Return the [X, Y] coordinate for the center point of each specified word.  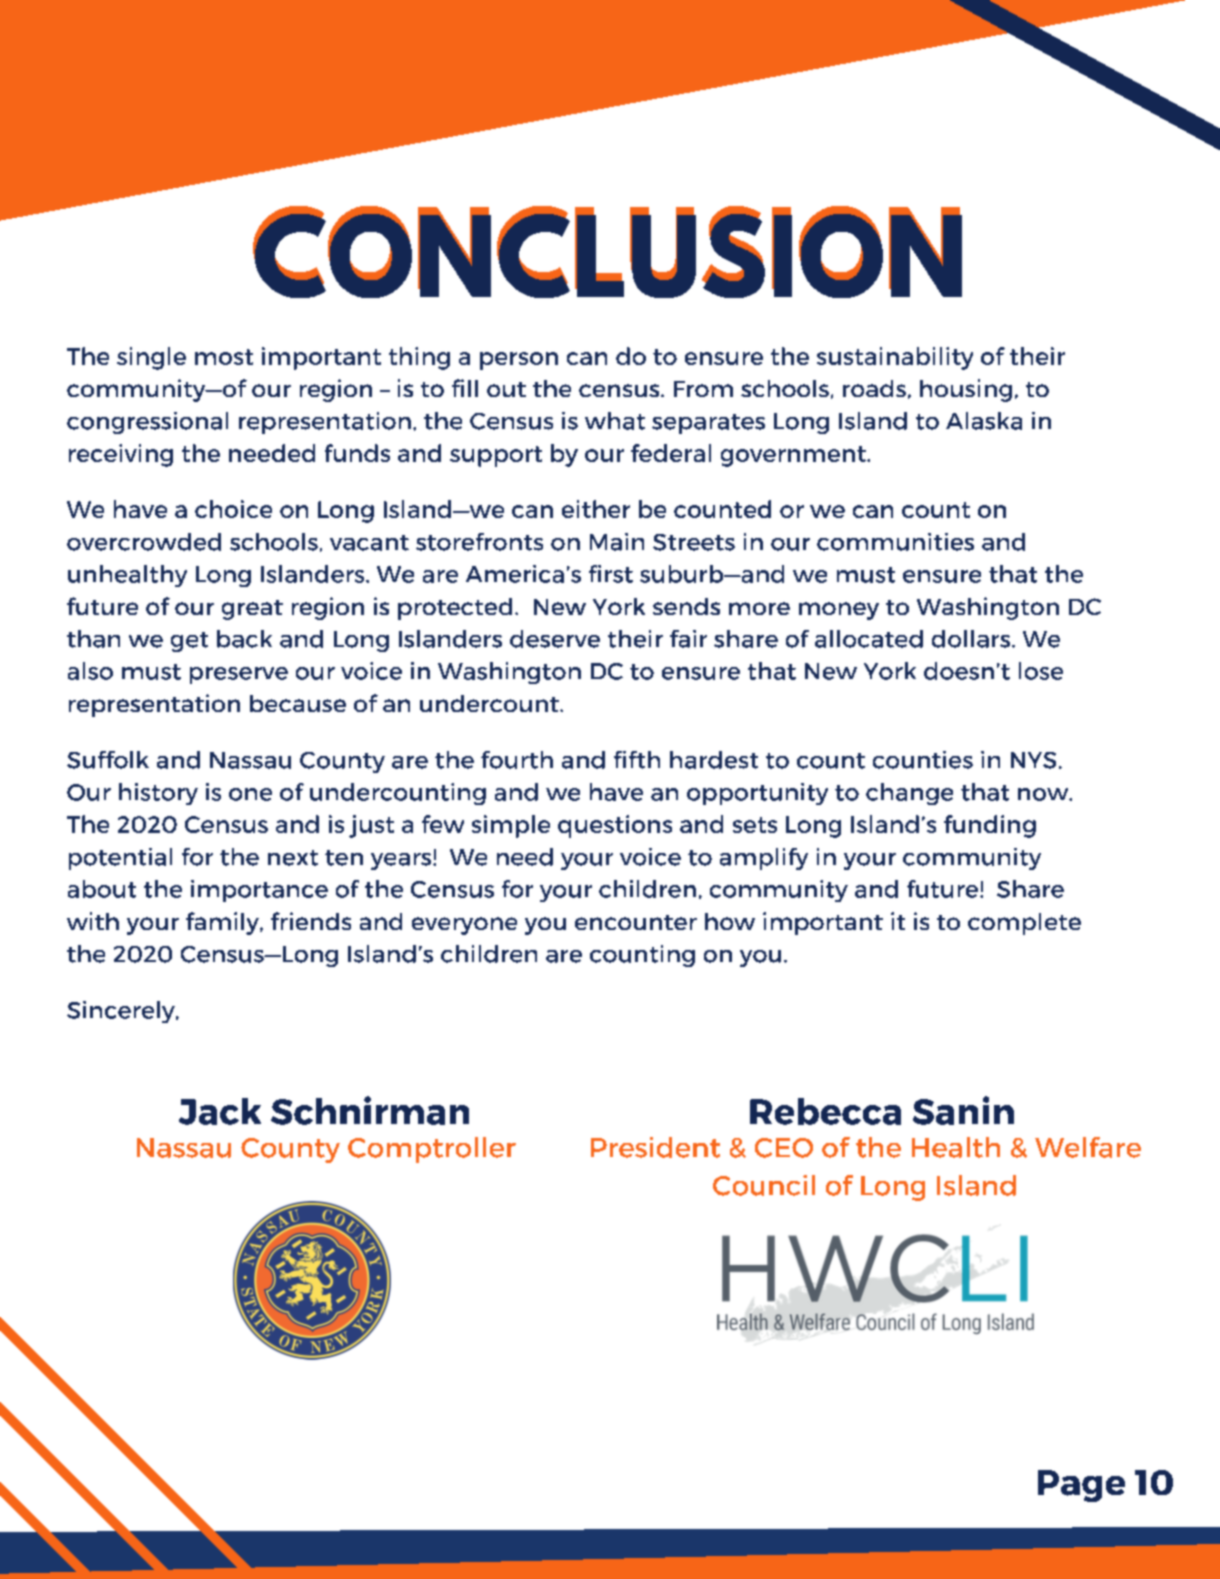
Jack [220, 1111]
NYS [1033, 760]
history [158, 794]
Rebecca [825, 1111]
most [224, 357]
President [655, 1147]
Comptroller [432, 1150]
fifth [637, 760]
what [615, 421]
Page [1081, 1486]
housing [966, 390]
